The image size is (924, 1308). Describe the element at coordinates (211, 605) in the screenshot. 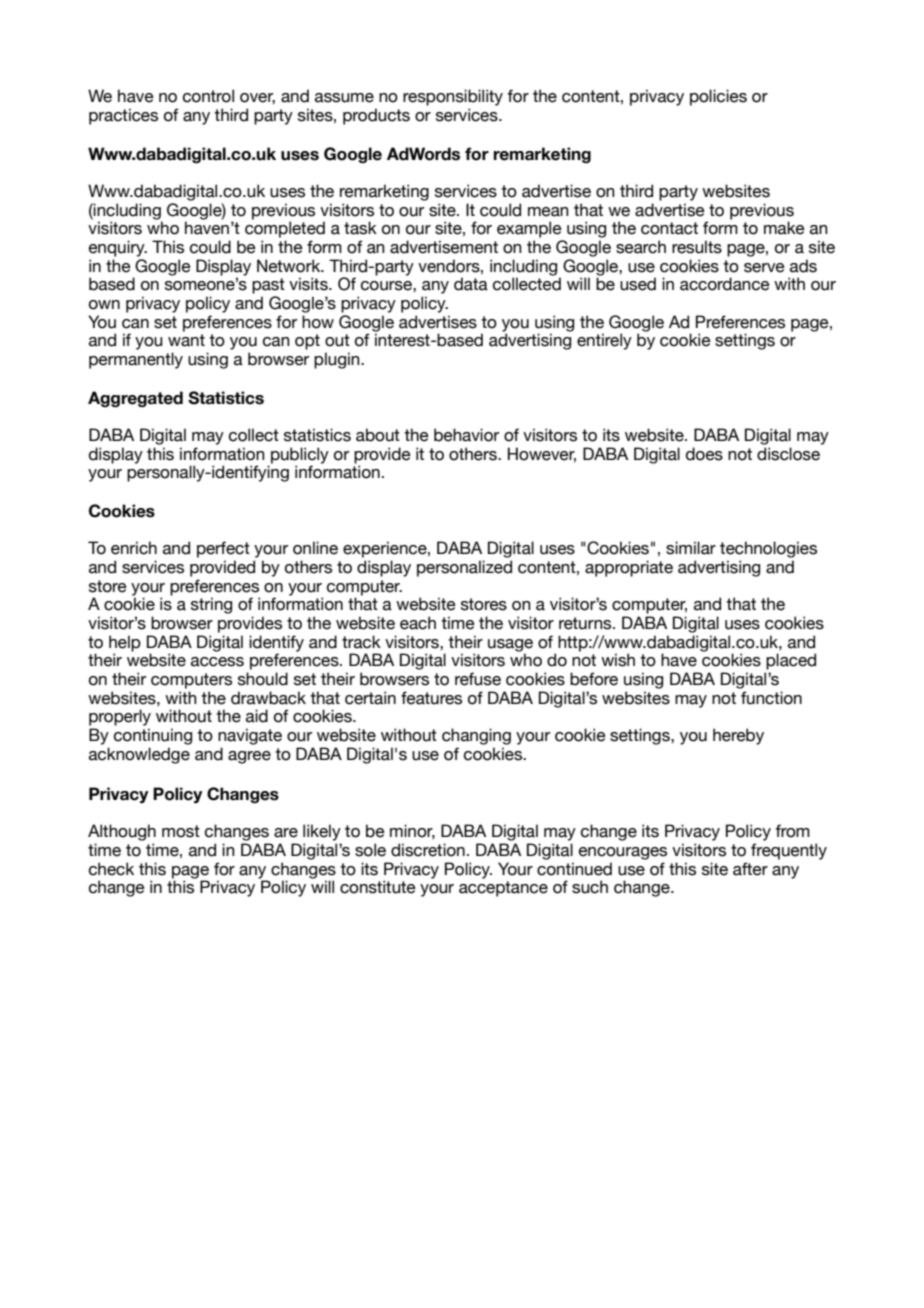

I see `string` at that location.
